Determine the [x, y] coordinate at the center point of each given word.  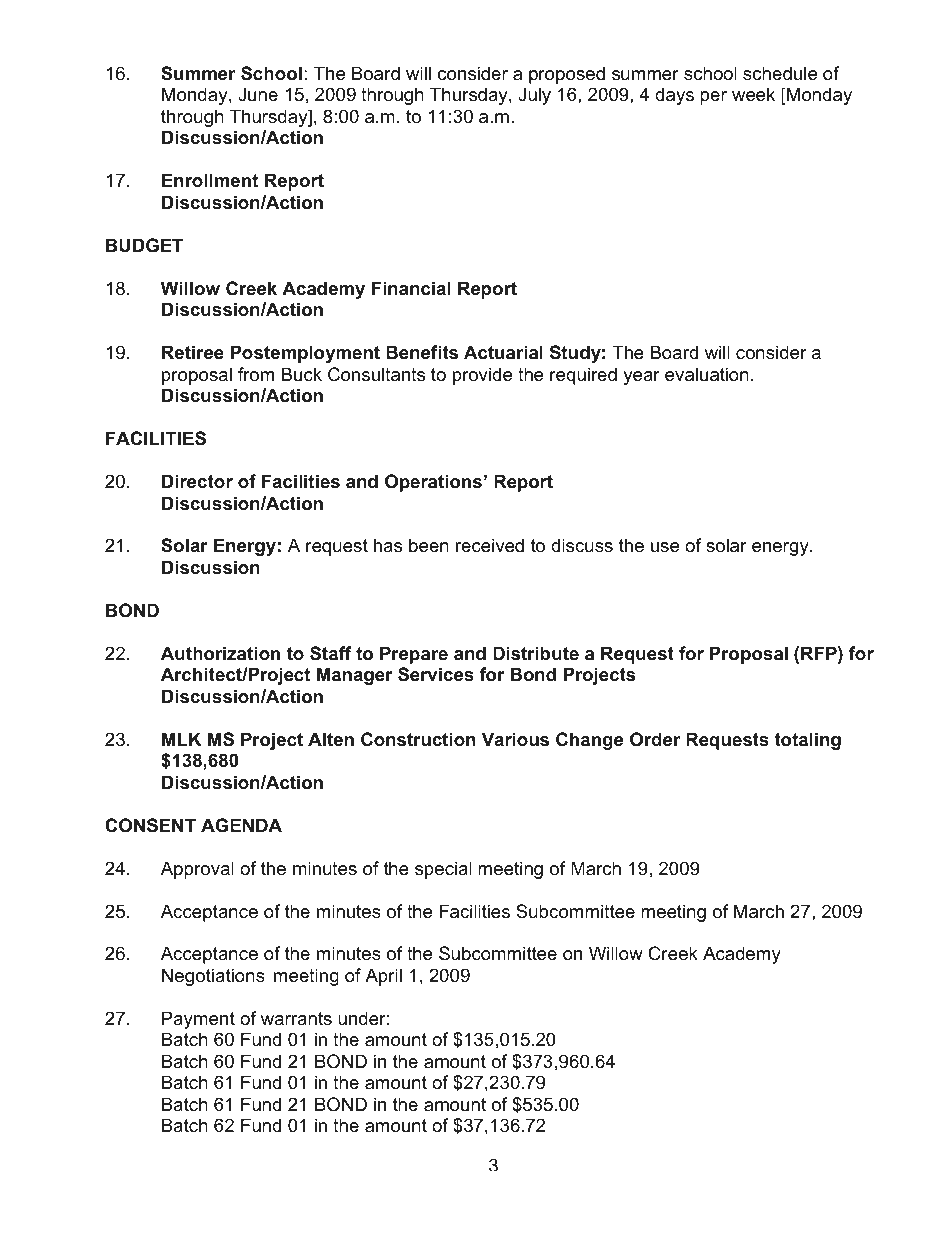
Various [515, 739]
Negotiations [213, 977]
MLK [181, 739]
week [753, 94]
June [258, 94]
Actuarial [503, 352]
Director [197, 481]
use [665, 547]
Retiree [193, 352]
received [490, 545]
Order [655, 739]
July [534, 96]
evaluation [707, 374]
